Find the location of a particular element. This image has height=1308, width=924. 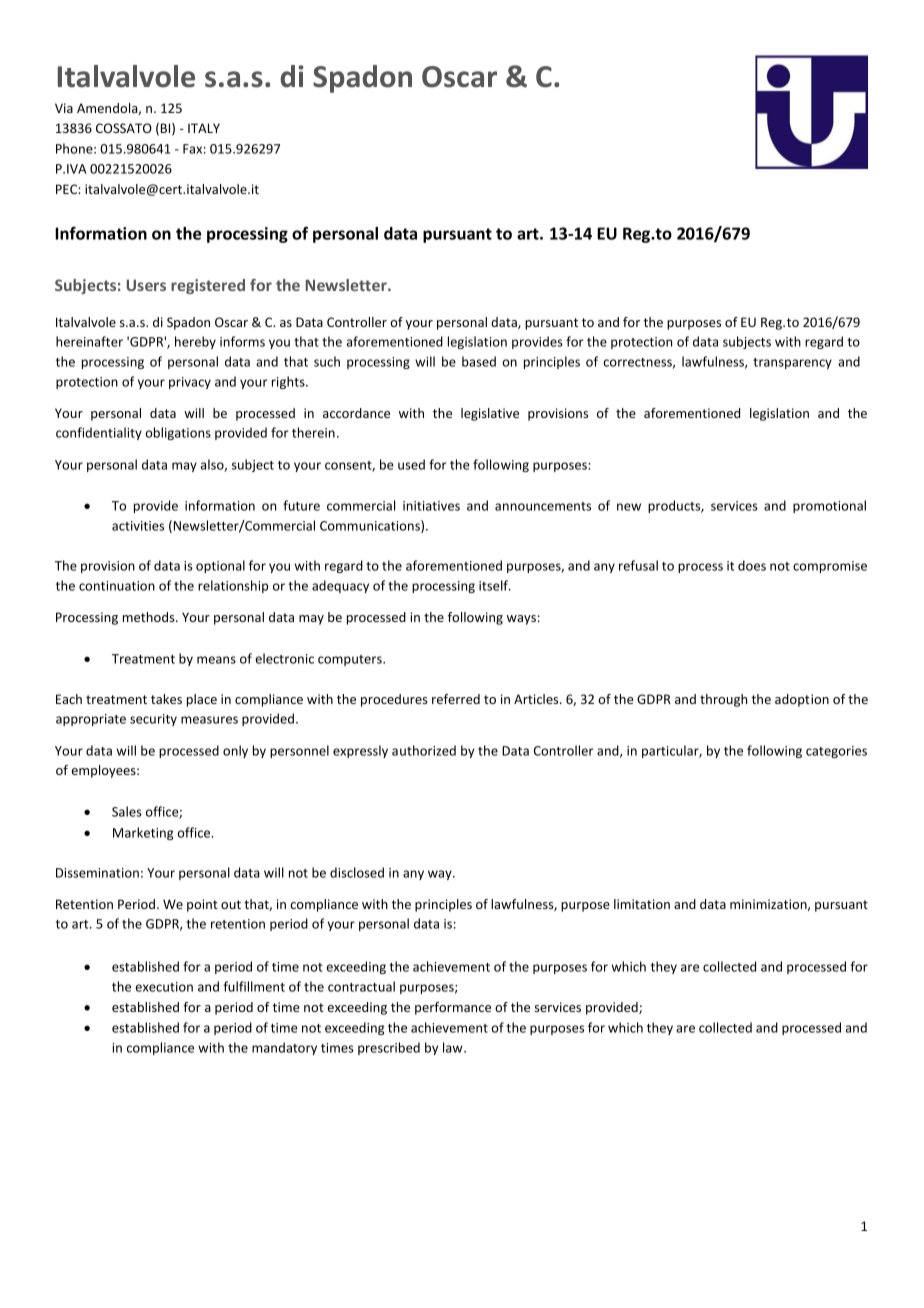

performance is located at coordinates (453, 1008).
